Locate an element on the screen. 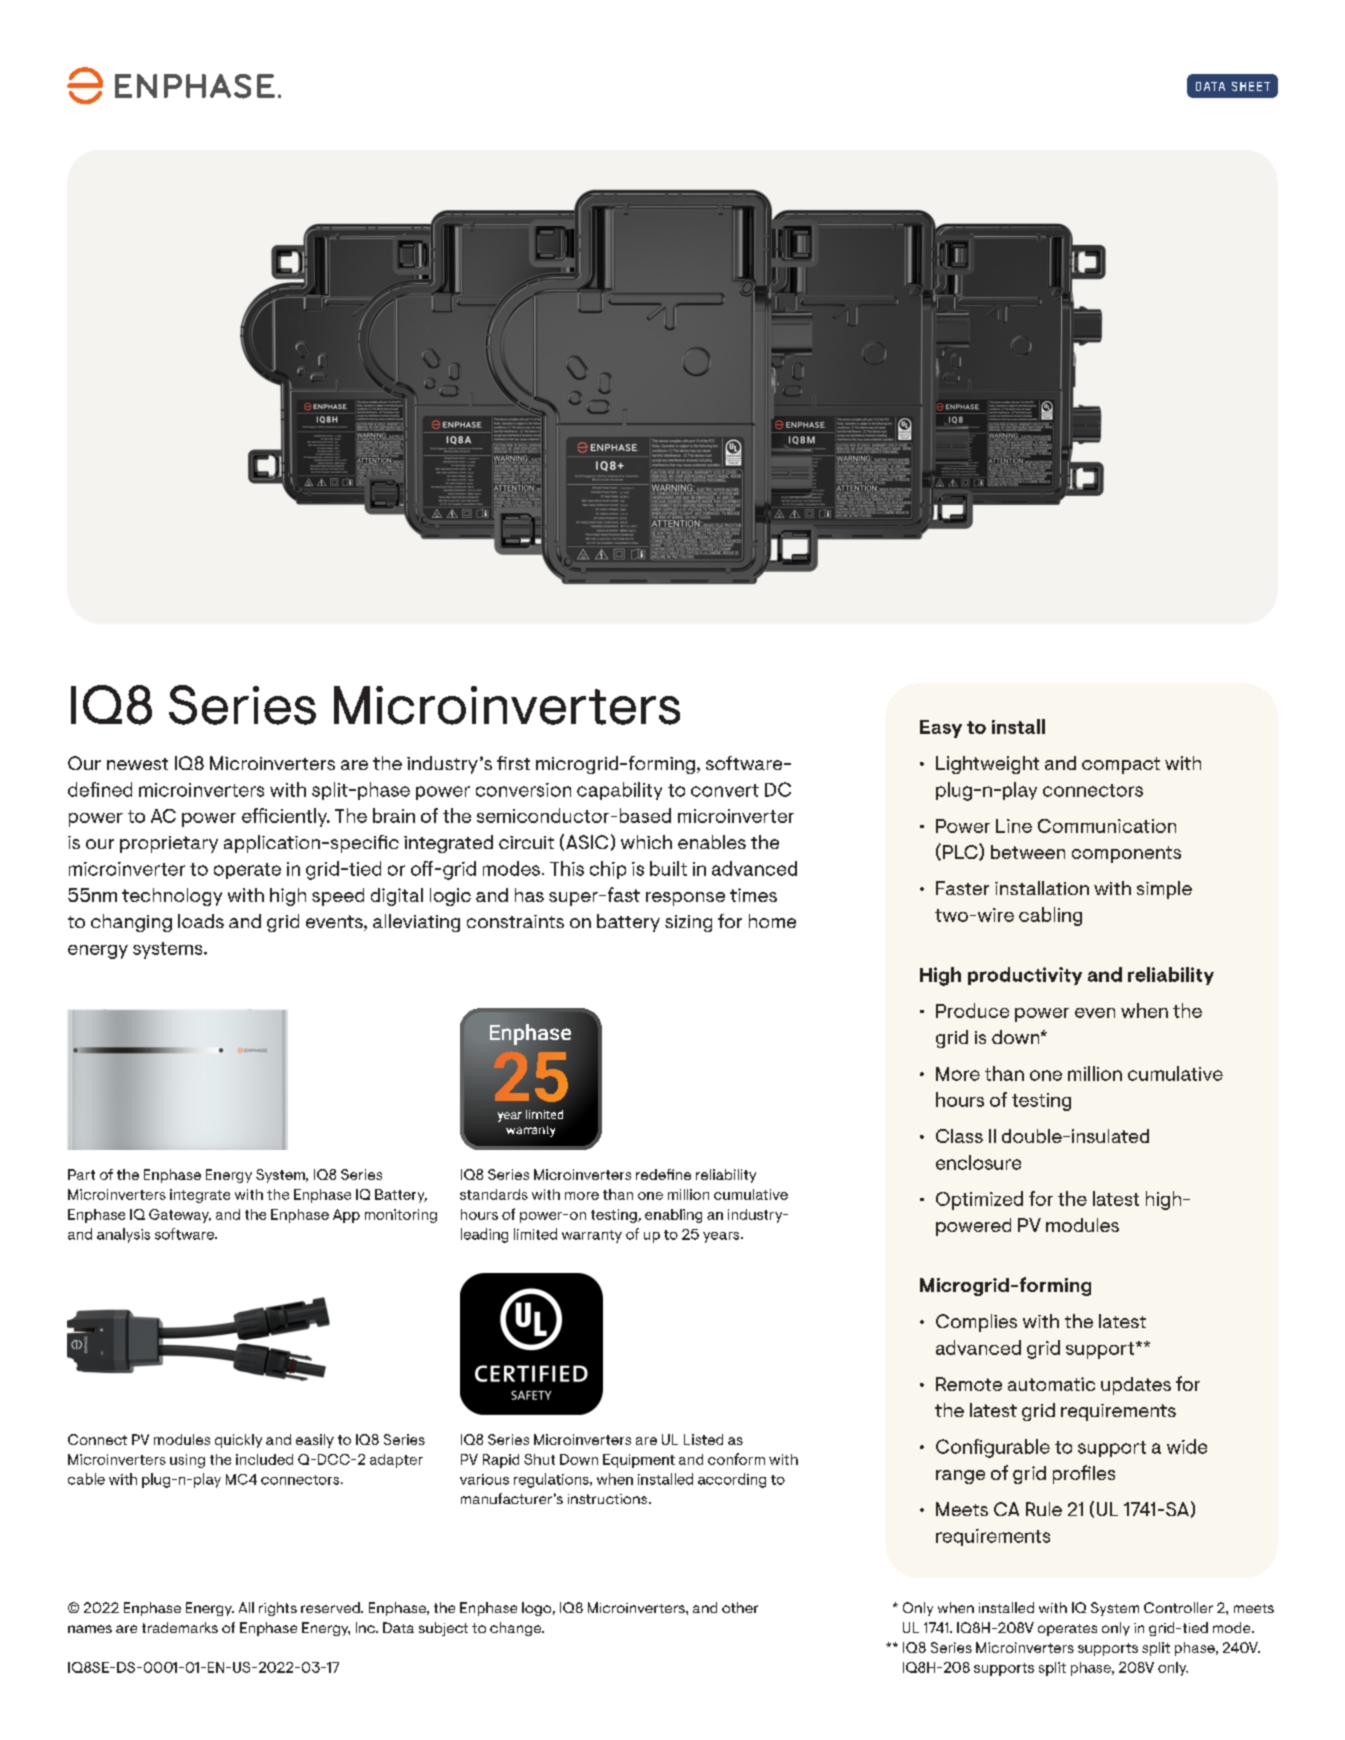 The width and height of the screenshot is (1345, 1740). newest is located at coordinates (137, 764).
